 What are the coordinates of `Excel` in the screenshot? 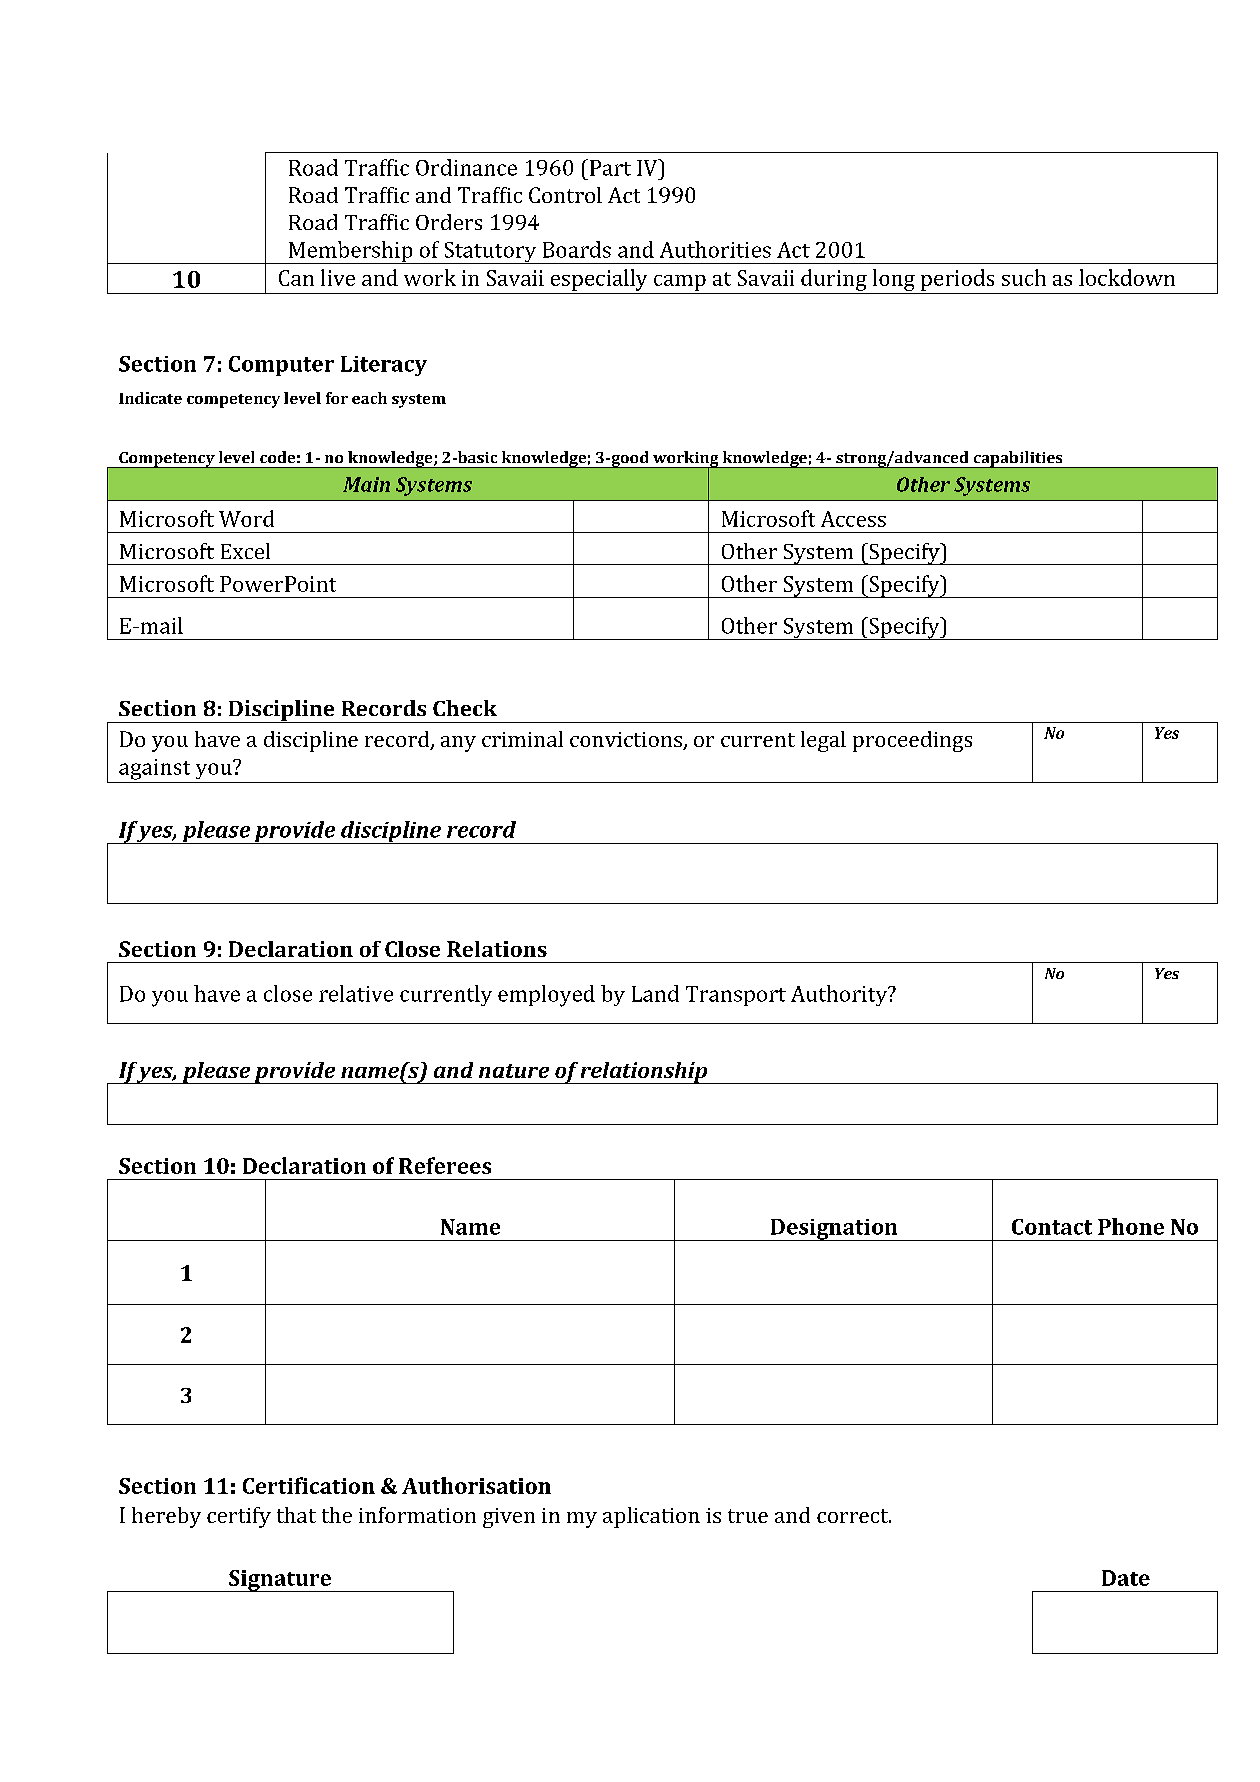 It's located at (245, 551).
